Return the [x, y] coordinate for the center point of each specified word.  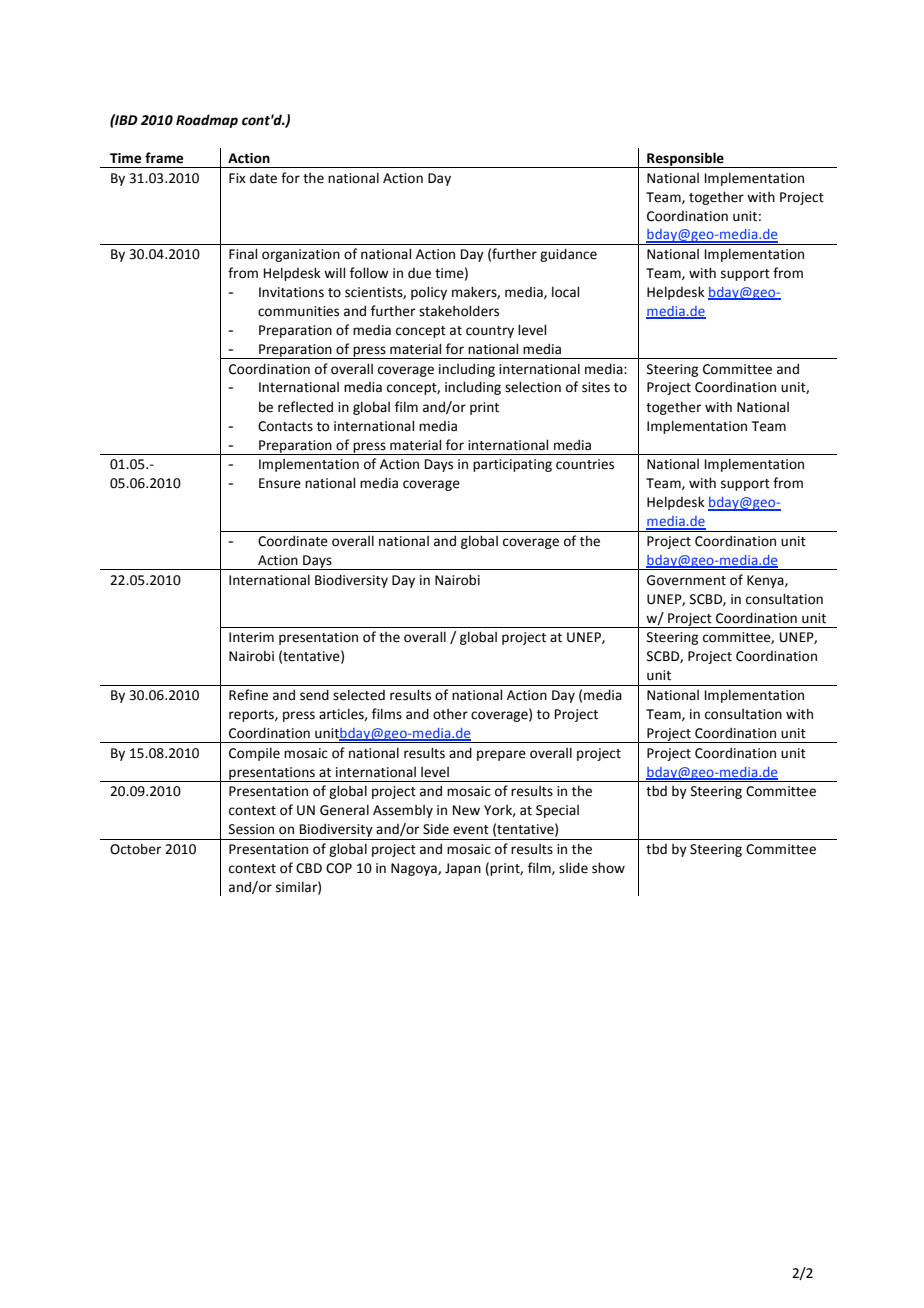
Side [436, 829]
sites [596, 387]
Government [686, 580]
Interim [251, 637]
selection [533, 387]
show [608, 868]
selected [359, 695]
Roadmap [207, 121]
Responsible [685, 160]
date [263, 178]
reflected [305, 407]
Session [251, 829]
